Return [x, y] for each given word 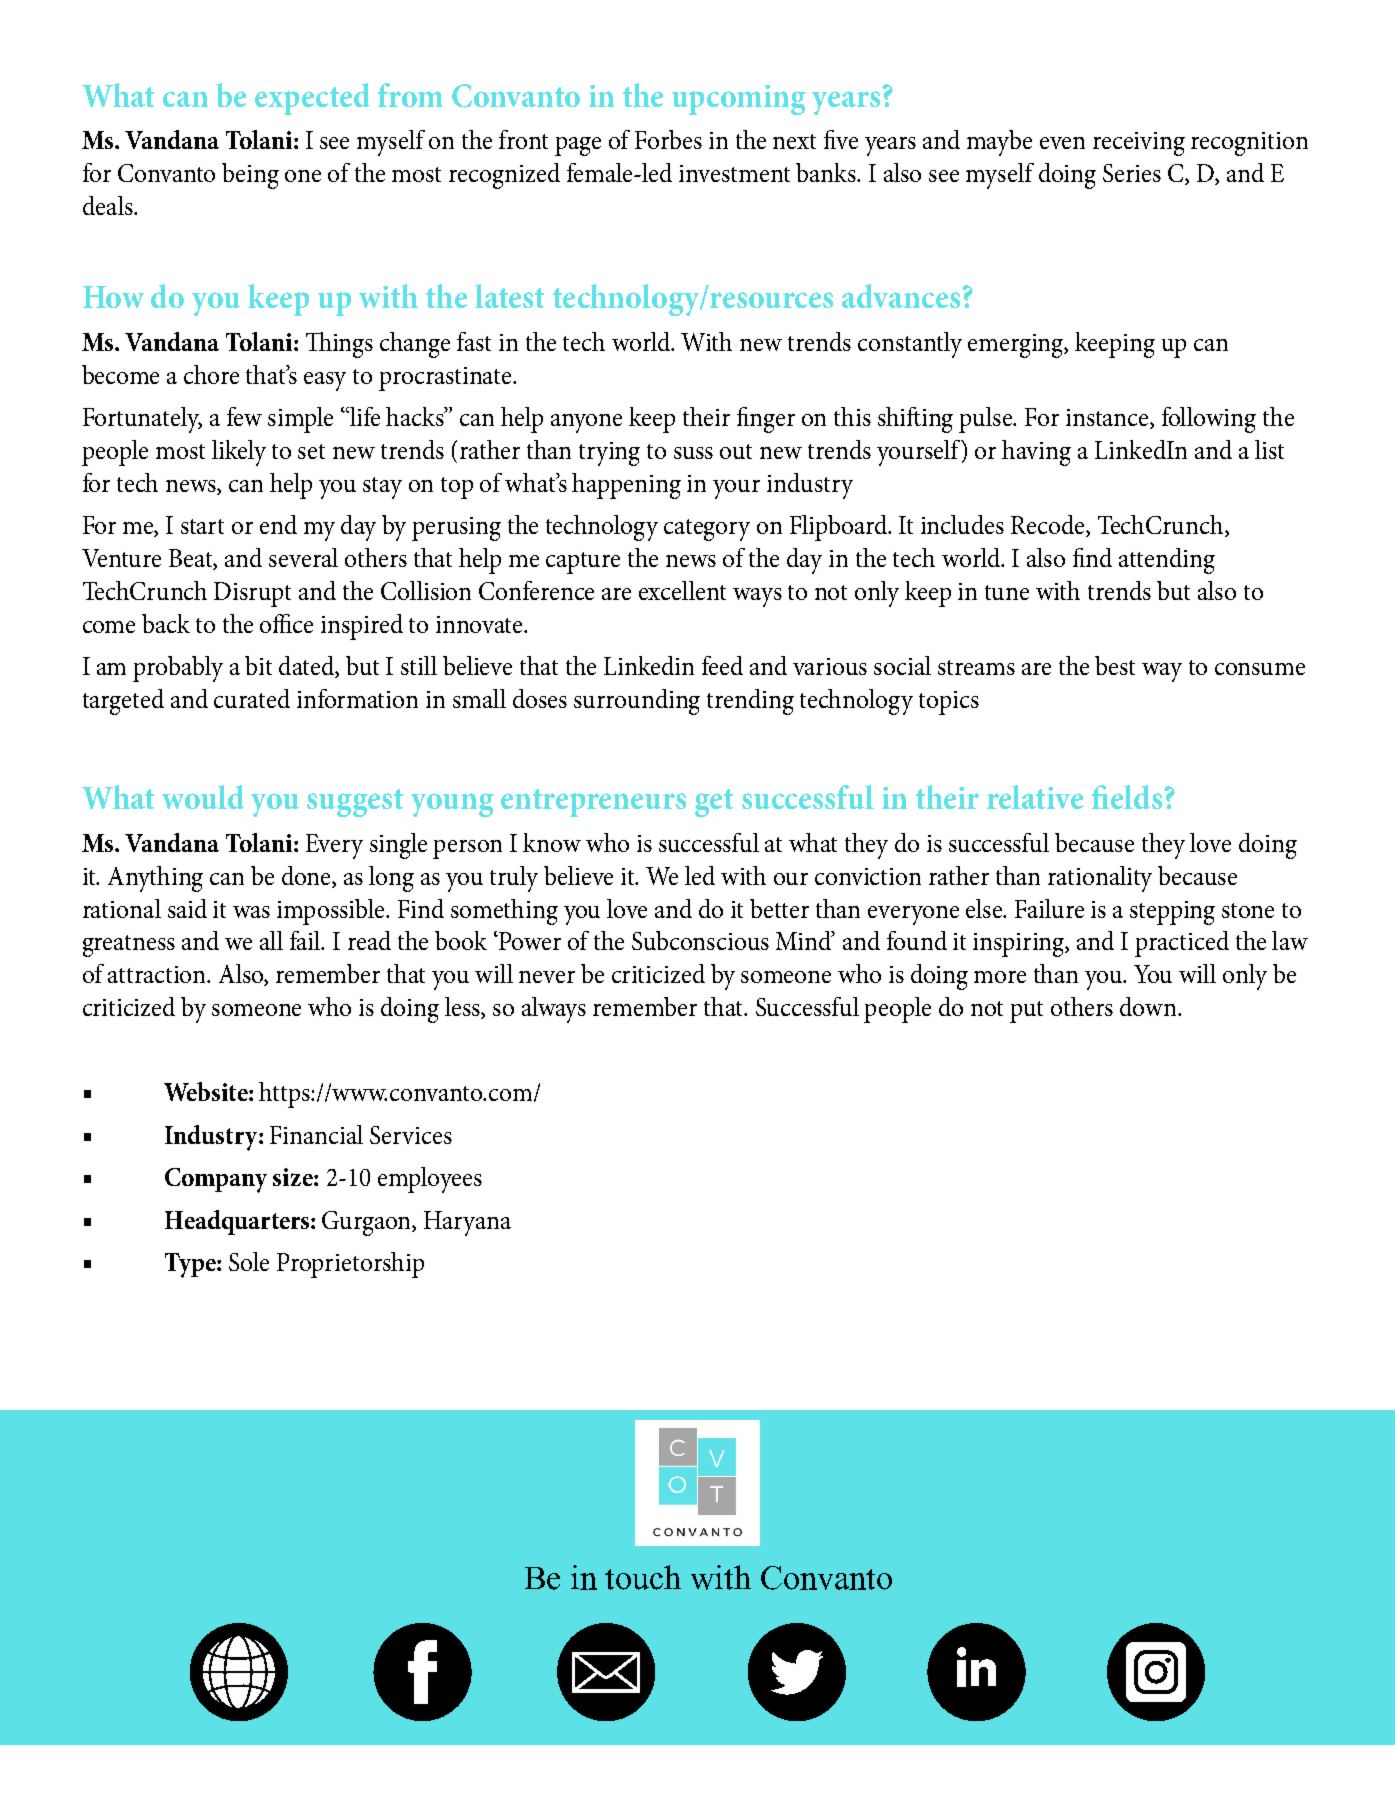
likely [239, 453]
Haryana [467, 1223]
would [203, 797]
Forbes [668, 139]
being [250, 176]
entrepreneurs [593, 803]
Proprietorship [350, 1265]
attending [1167, 561]
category [707, 530]
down [1149, 1006]
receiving [1139, 144]
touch [643, 1577]
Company [216, 1180]
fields [1128, 797]
